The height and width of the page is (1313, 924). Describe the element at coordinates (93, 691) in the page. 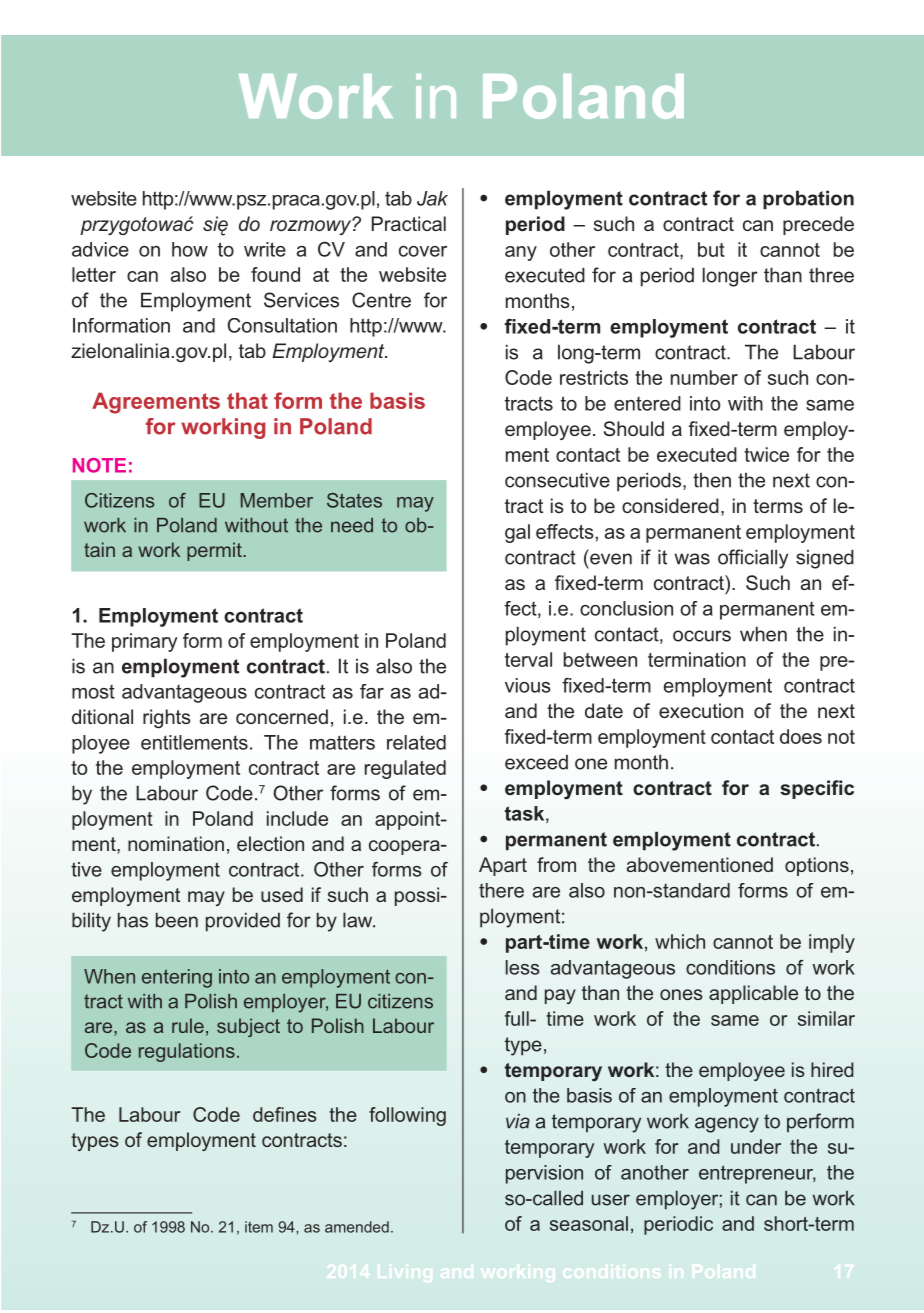

I see `most` at that location.
